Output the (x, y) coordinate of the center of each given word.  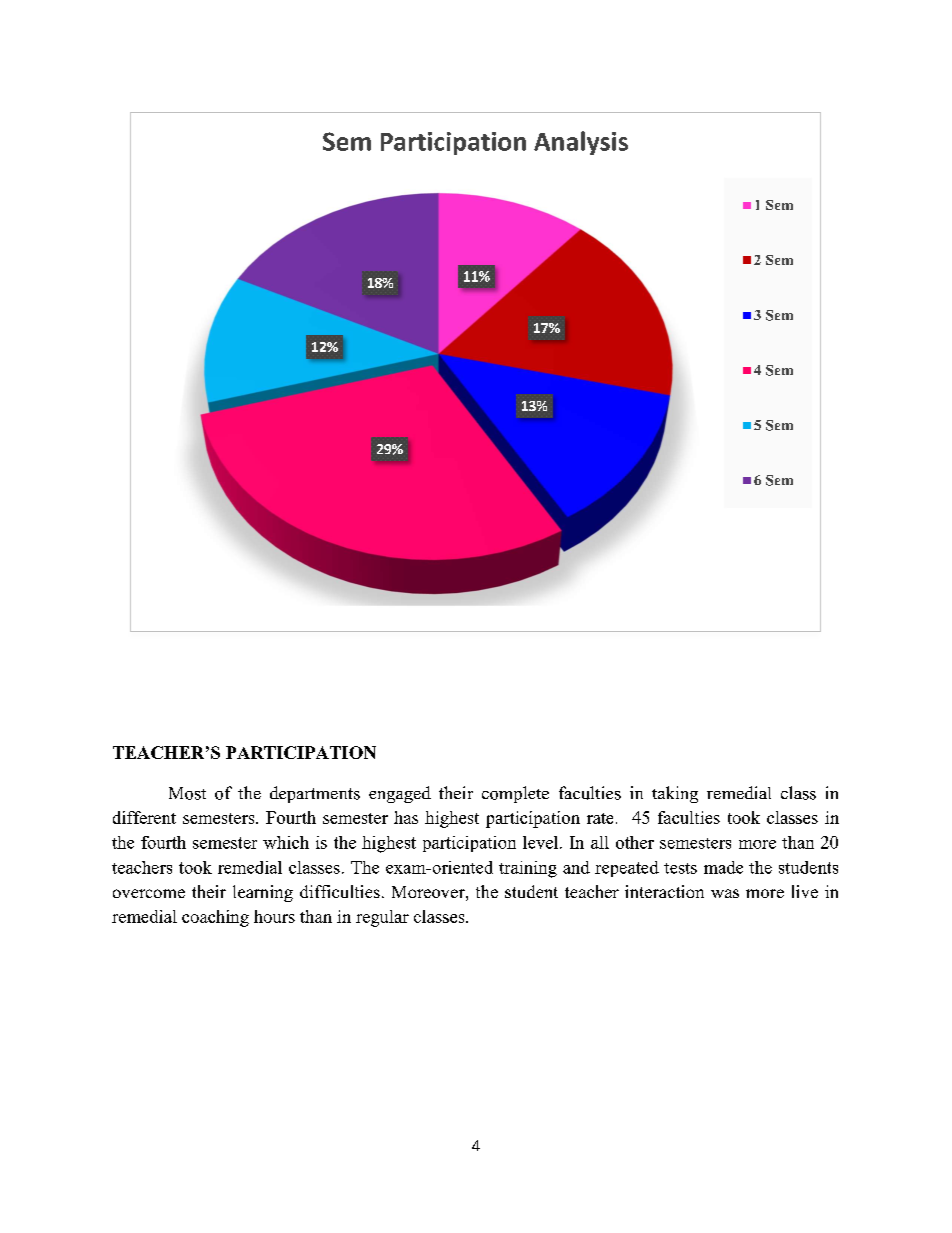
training (528, 869)
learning (263, 893)
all (600, 842)
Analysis (581, 143)
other (635, 842)
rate (600, 818)
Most (187, 793)
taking (675, 794)
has (406, 817)
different (144, 817)
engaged (400, 794)
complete (515, 794)
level (542, 842)
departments (315, 794)
